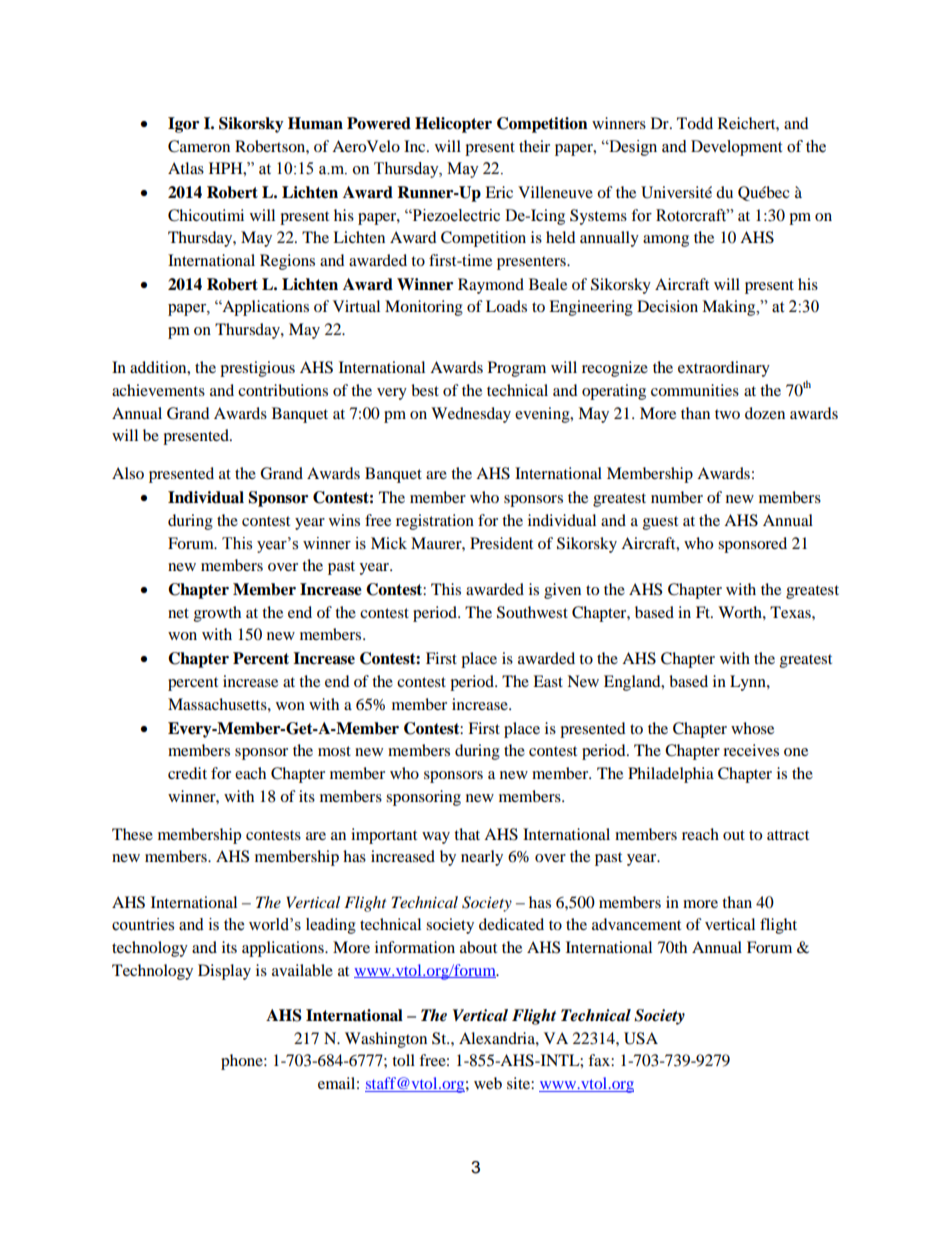 This page has width=952, height=1233. What do you see at coordinates (199, 146) in the page?
I see `Cameron` at bounding box center [199, 146].
